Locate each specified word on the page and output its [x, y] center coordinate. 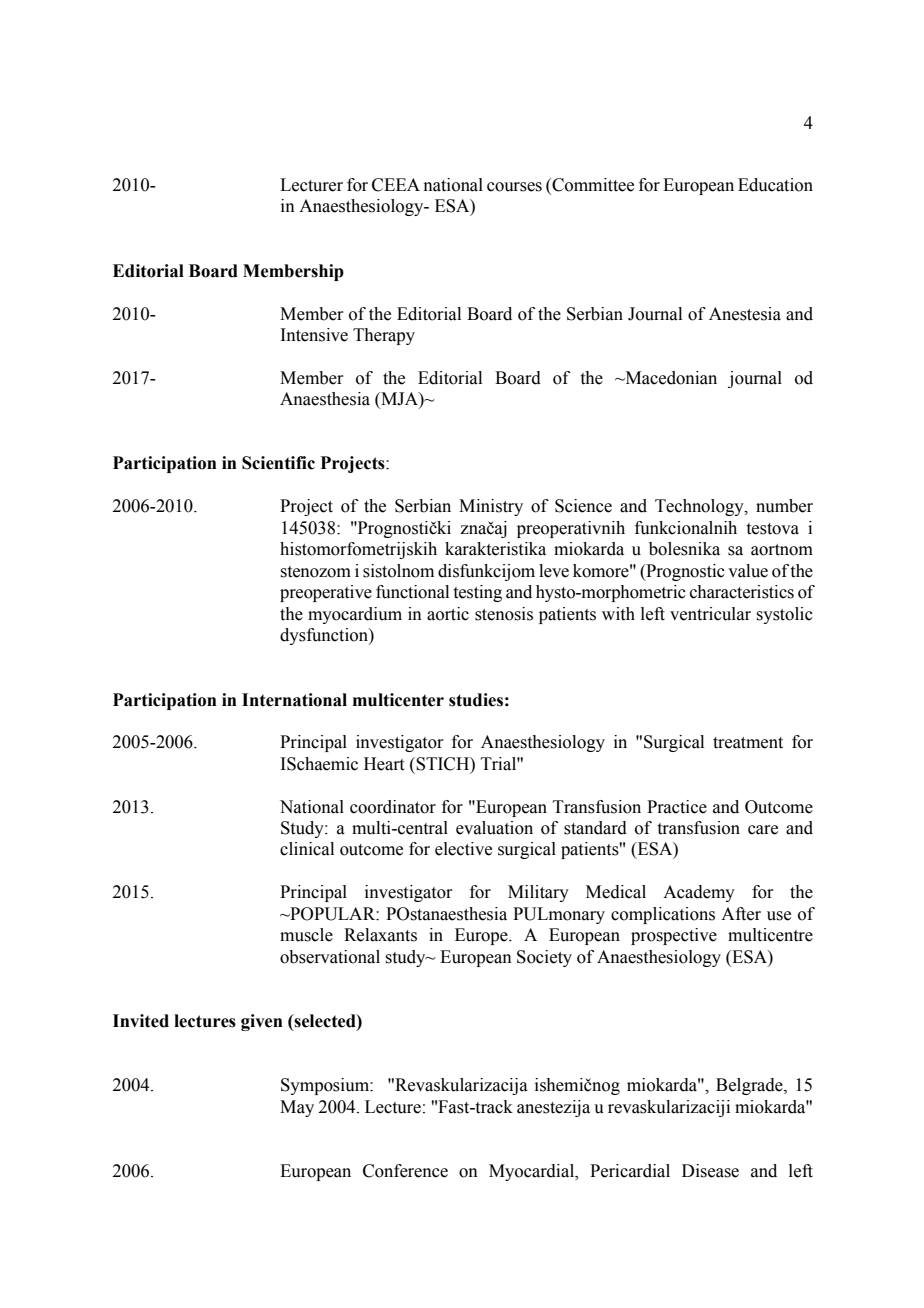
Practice [677, 807]
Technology [700, 507]
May [297, 1108]
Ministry [491, 507]
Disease [710, 1171]
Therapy [384, 336]
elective [463, 849]
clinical [307, 849]
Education [775, 185]
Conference [405, 1171]
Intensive [314, 335]
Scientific [278, 463]
